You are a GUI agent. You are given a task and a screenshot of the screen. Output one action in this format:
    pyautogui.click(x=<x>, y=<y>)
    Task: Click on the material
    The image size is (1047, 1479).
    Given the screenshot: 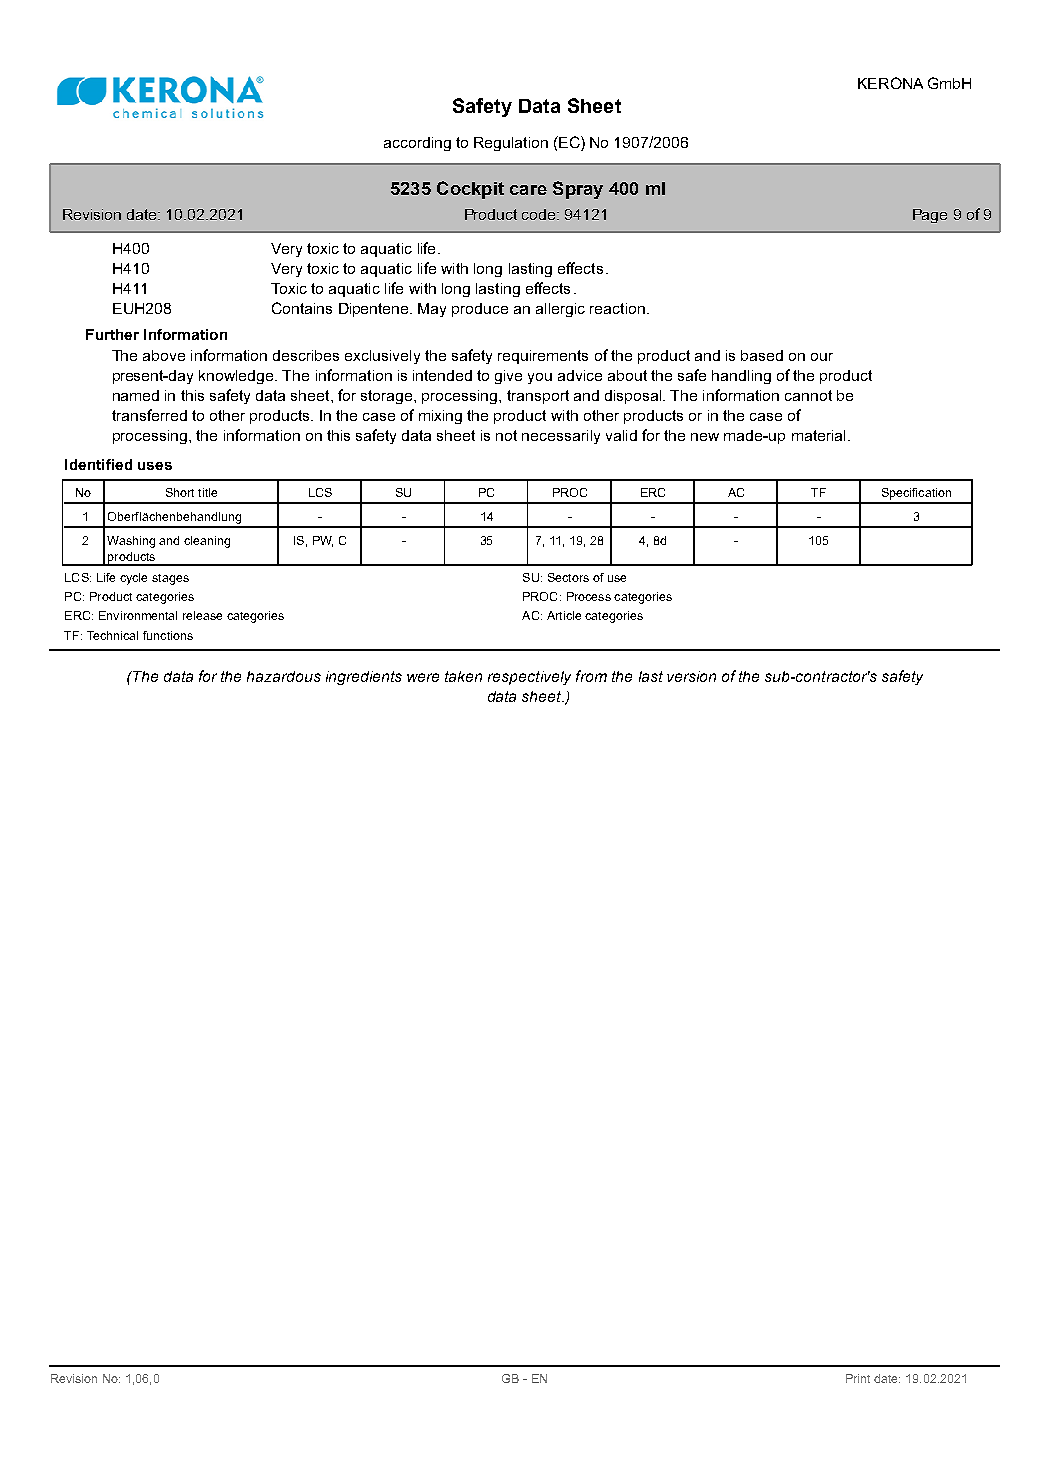 What is the action you would take?
    pyautogui.click(x=818, y=435)
